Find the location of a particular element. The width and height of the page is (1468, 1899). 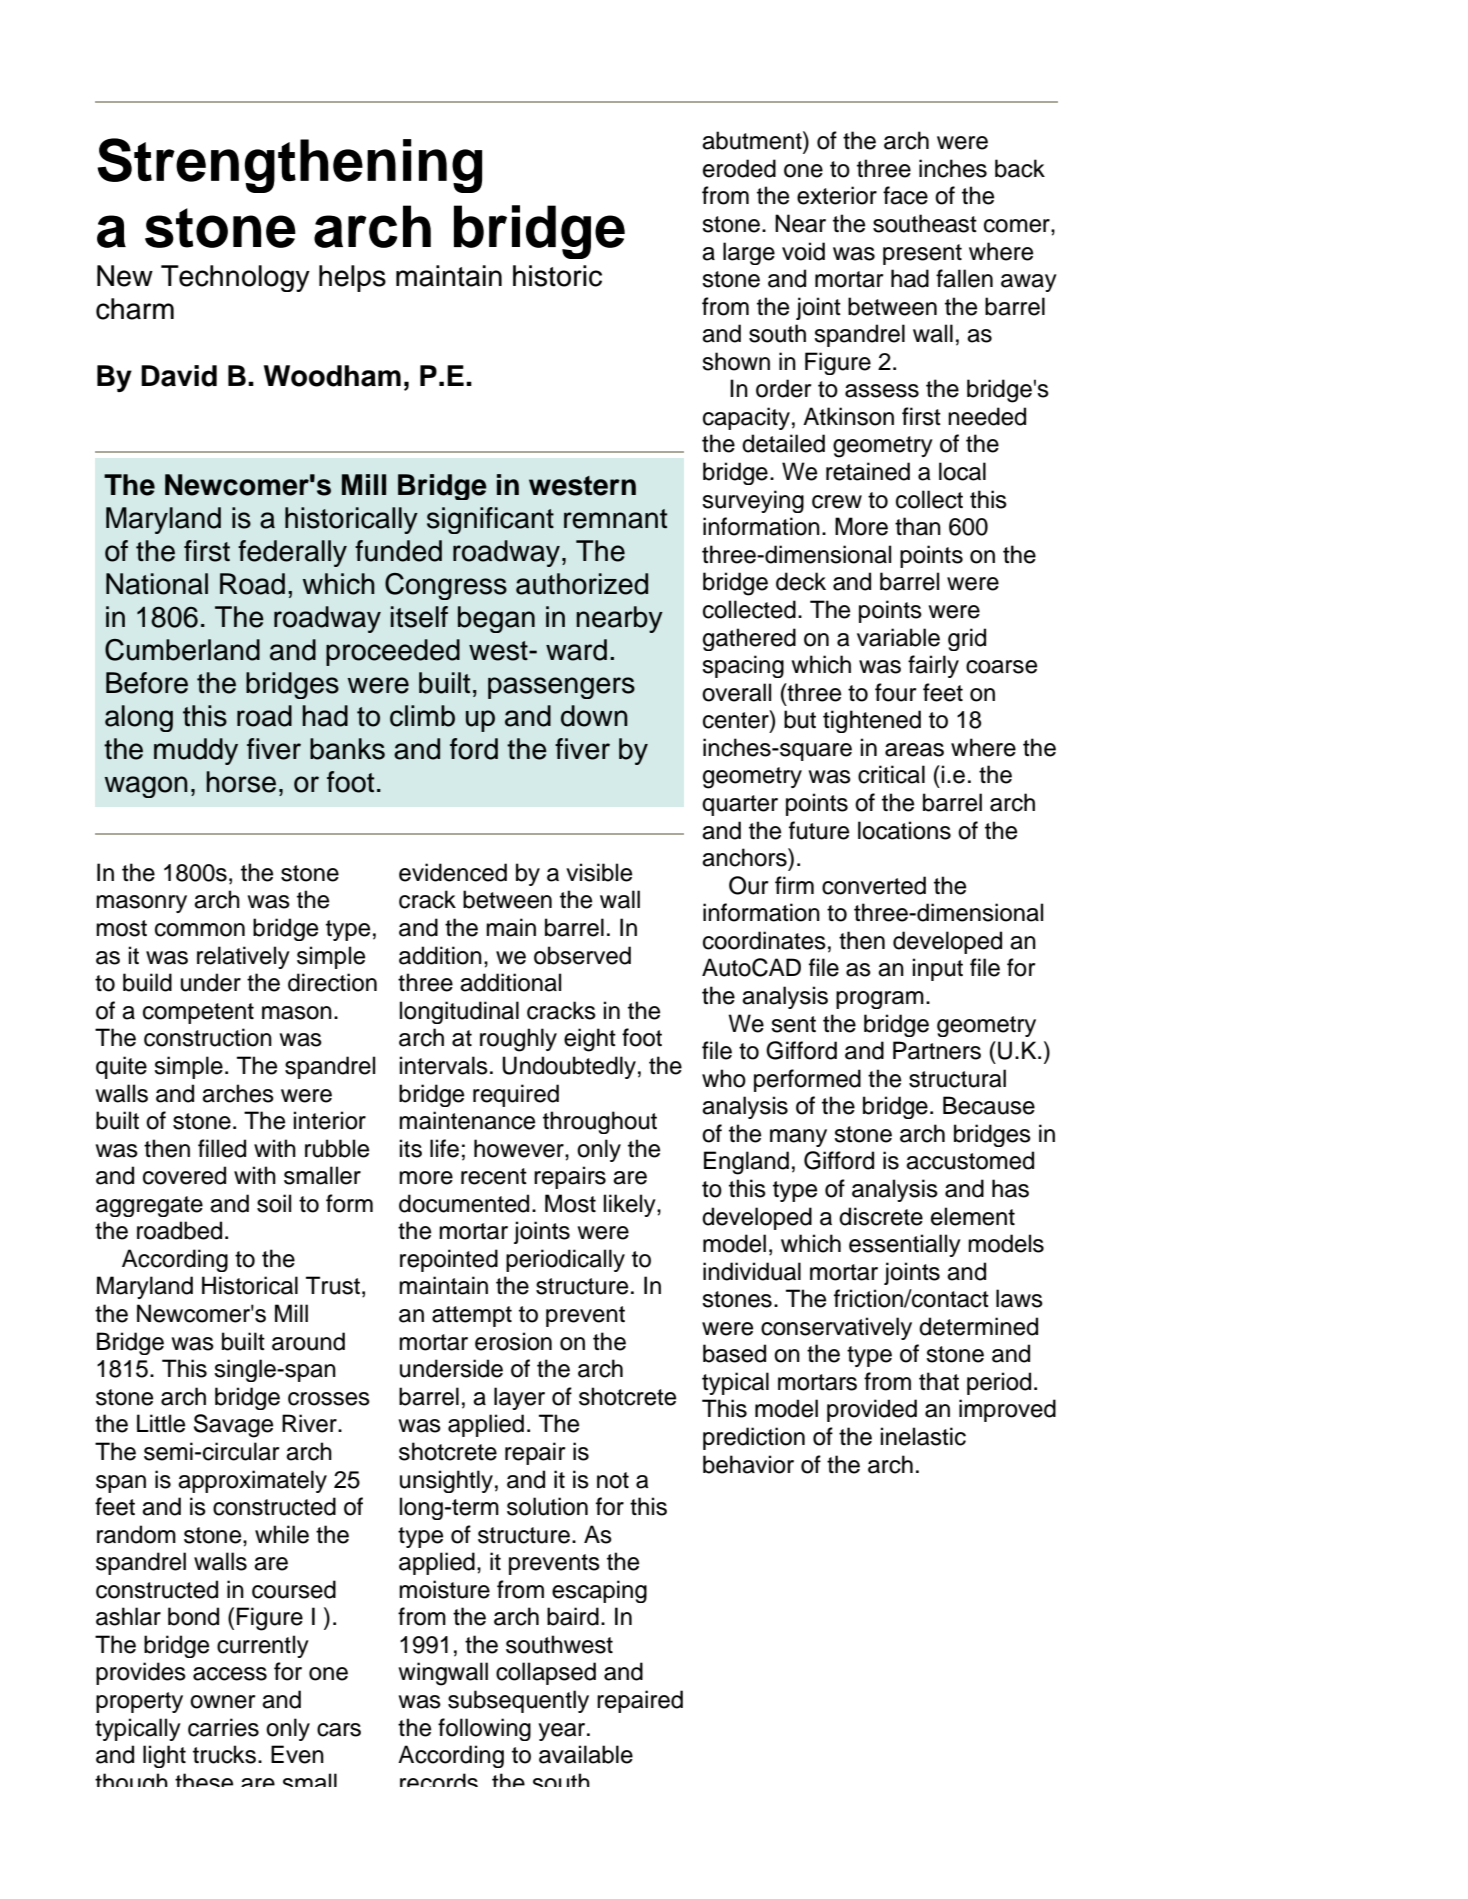

year is located at coordinates (563, 1732).
